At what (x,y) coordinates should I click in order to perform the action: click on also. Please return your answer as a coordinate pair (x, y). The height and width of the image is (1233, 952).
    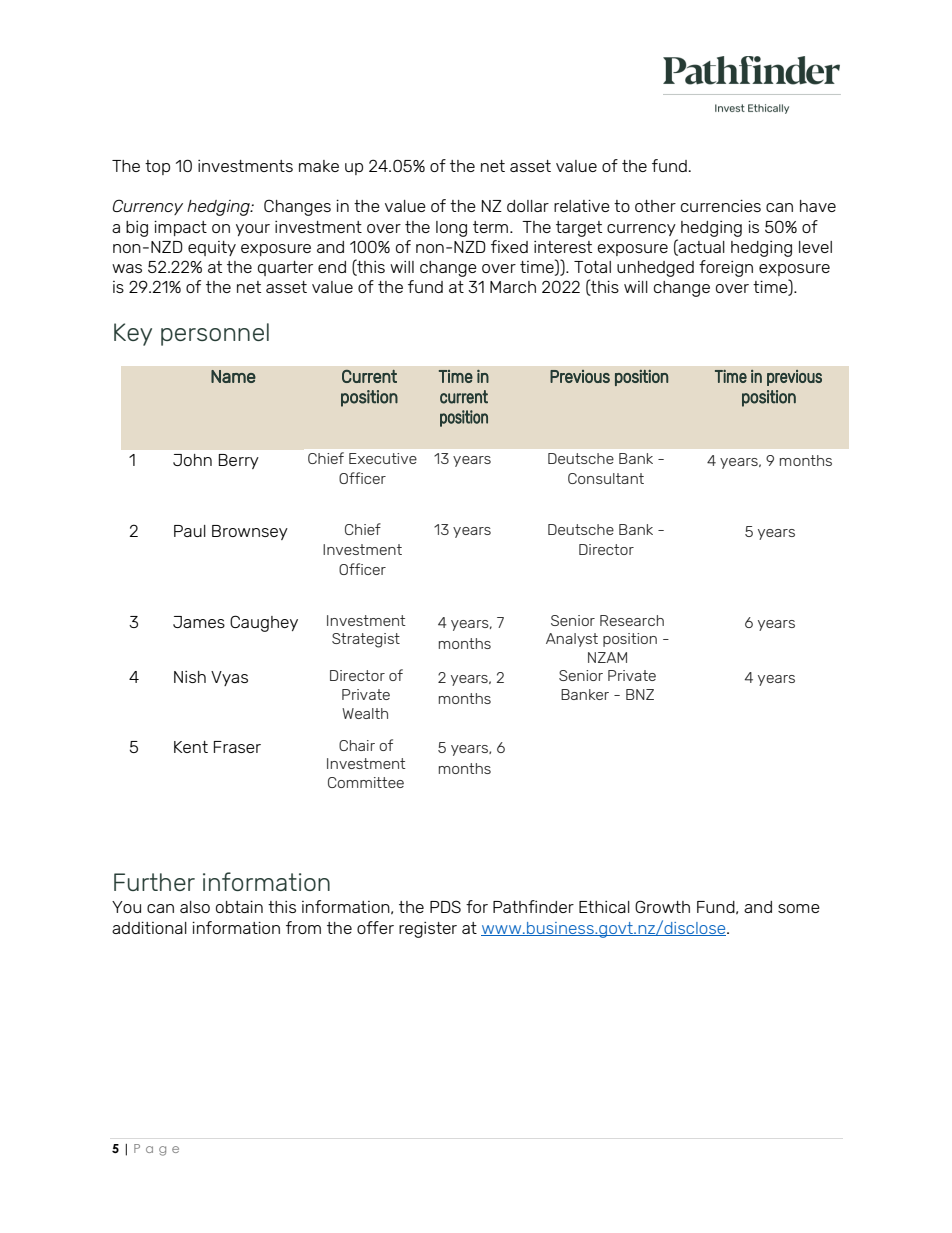
    Looking at the image, I should click on (195, 907).
